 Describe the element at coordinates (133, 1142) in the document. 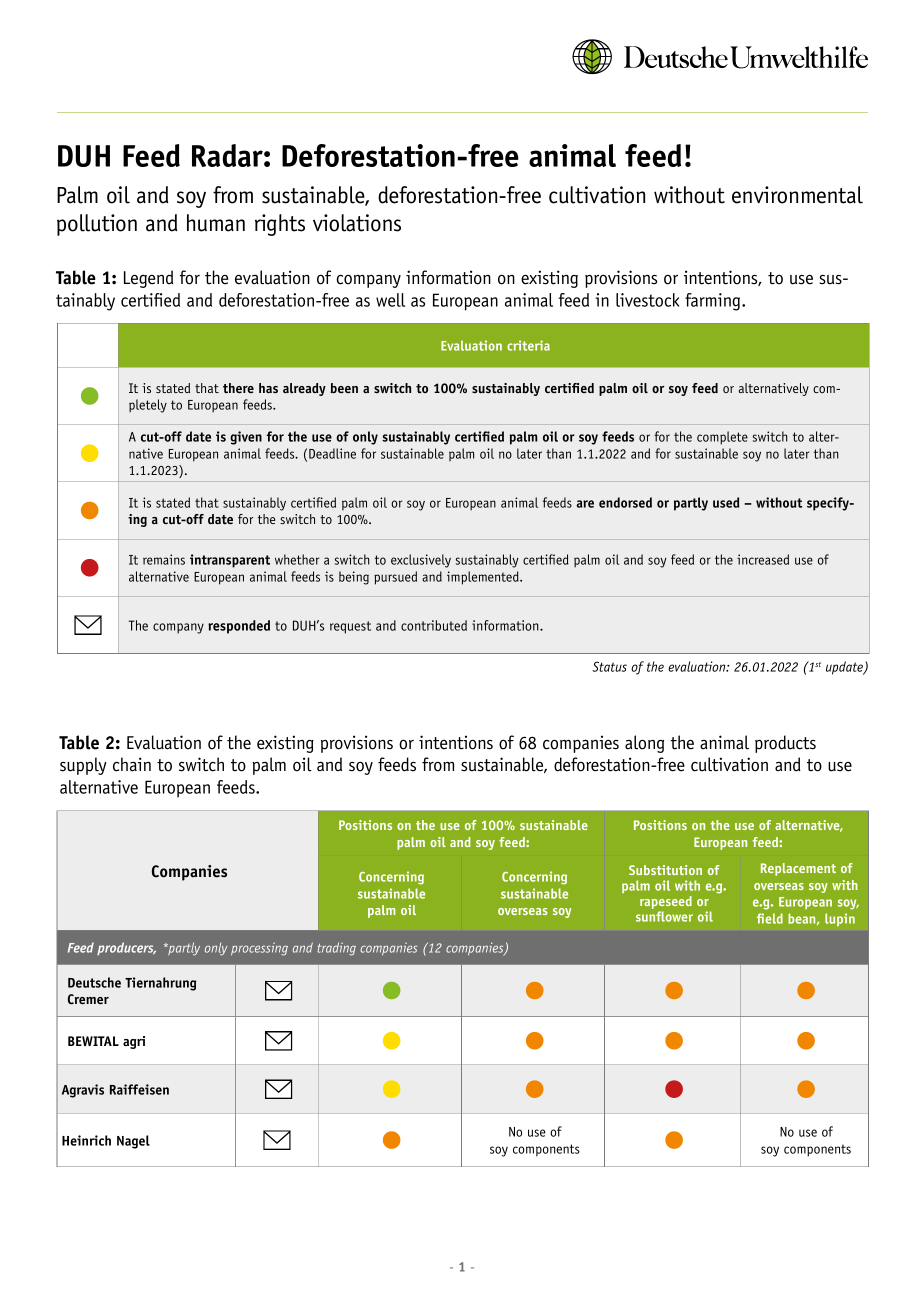

I see `Nagel` at that location.
